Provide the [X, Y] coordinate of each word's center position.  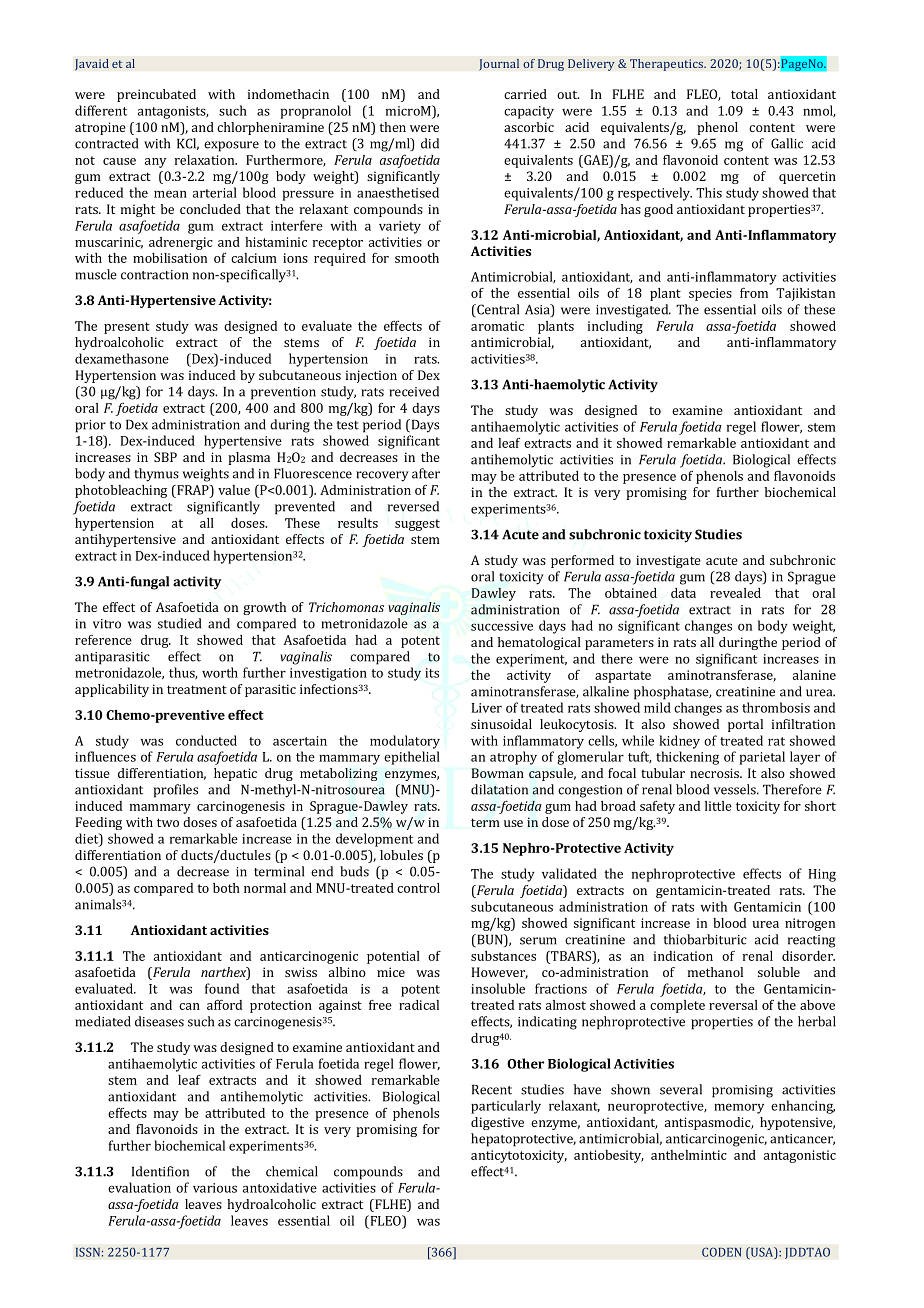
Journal [499, 65]
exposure [231, 146]
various [215, 1188]
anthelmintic [689, 1155]
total [744, 94]
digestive [497, 1123]
